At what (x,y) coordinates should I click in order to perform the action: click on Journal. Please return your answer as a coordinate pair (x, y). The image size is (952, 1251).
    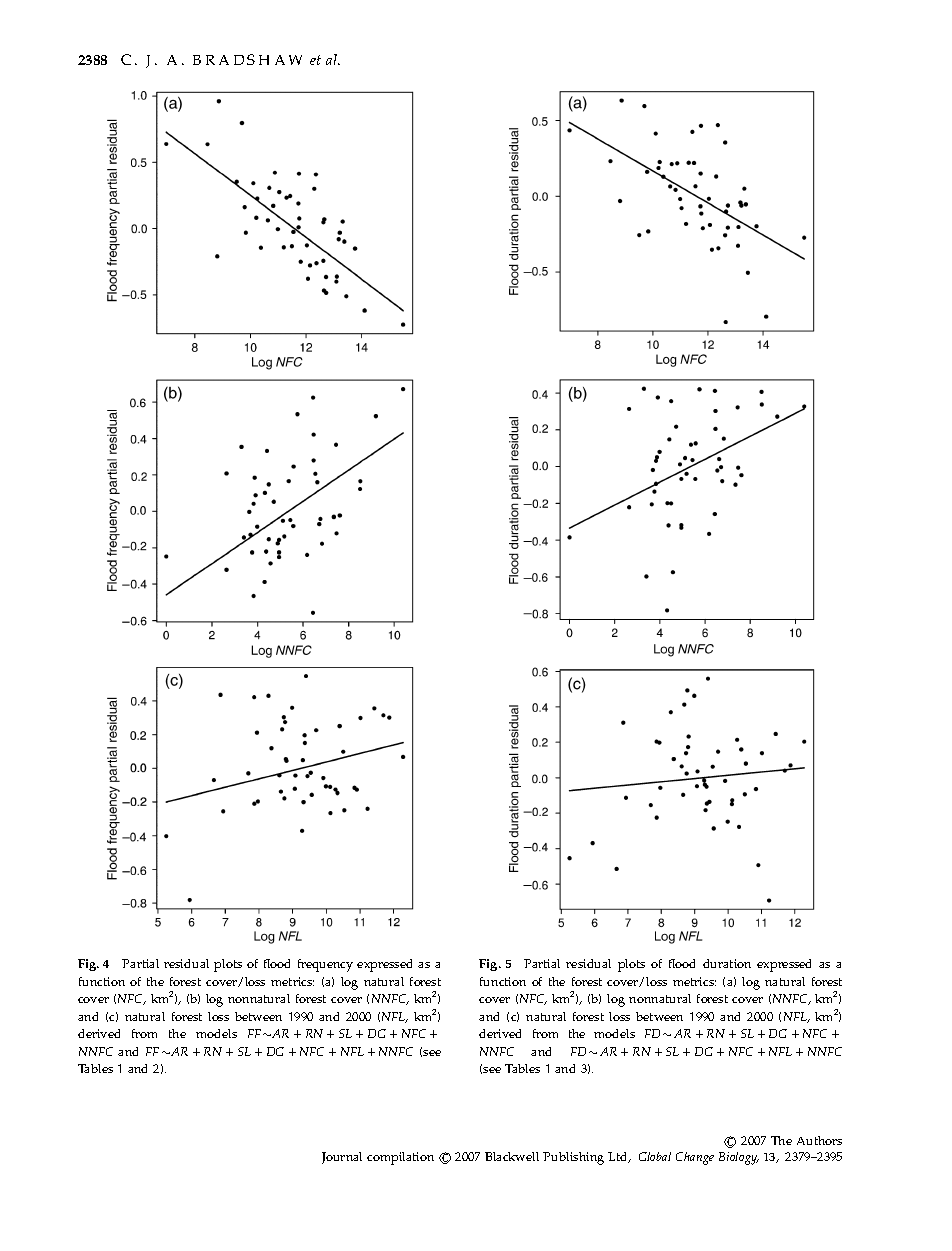
    Looking at the image, I should click on (342, 1158).
